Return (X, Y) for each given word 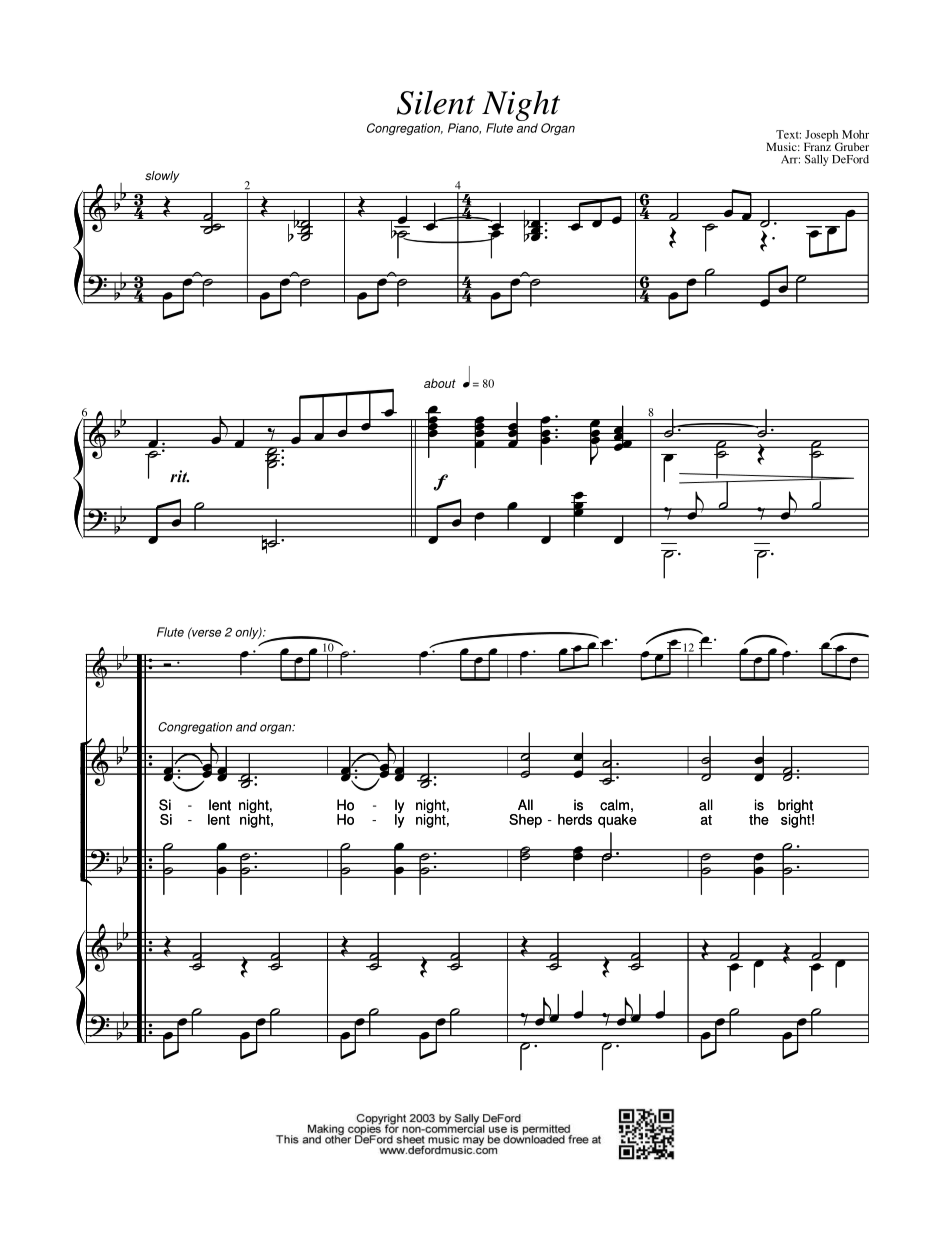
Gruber (852, 146)
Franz (817, 145)
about (440, 383)
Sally (817, 160)
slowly (162, 177)
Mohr (855, 134)
